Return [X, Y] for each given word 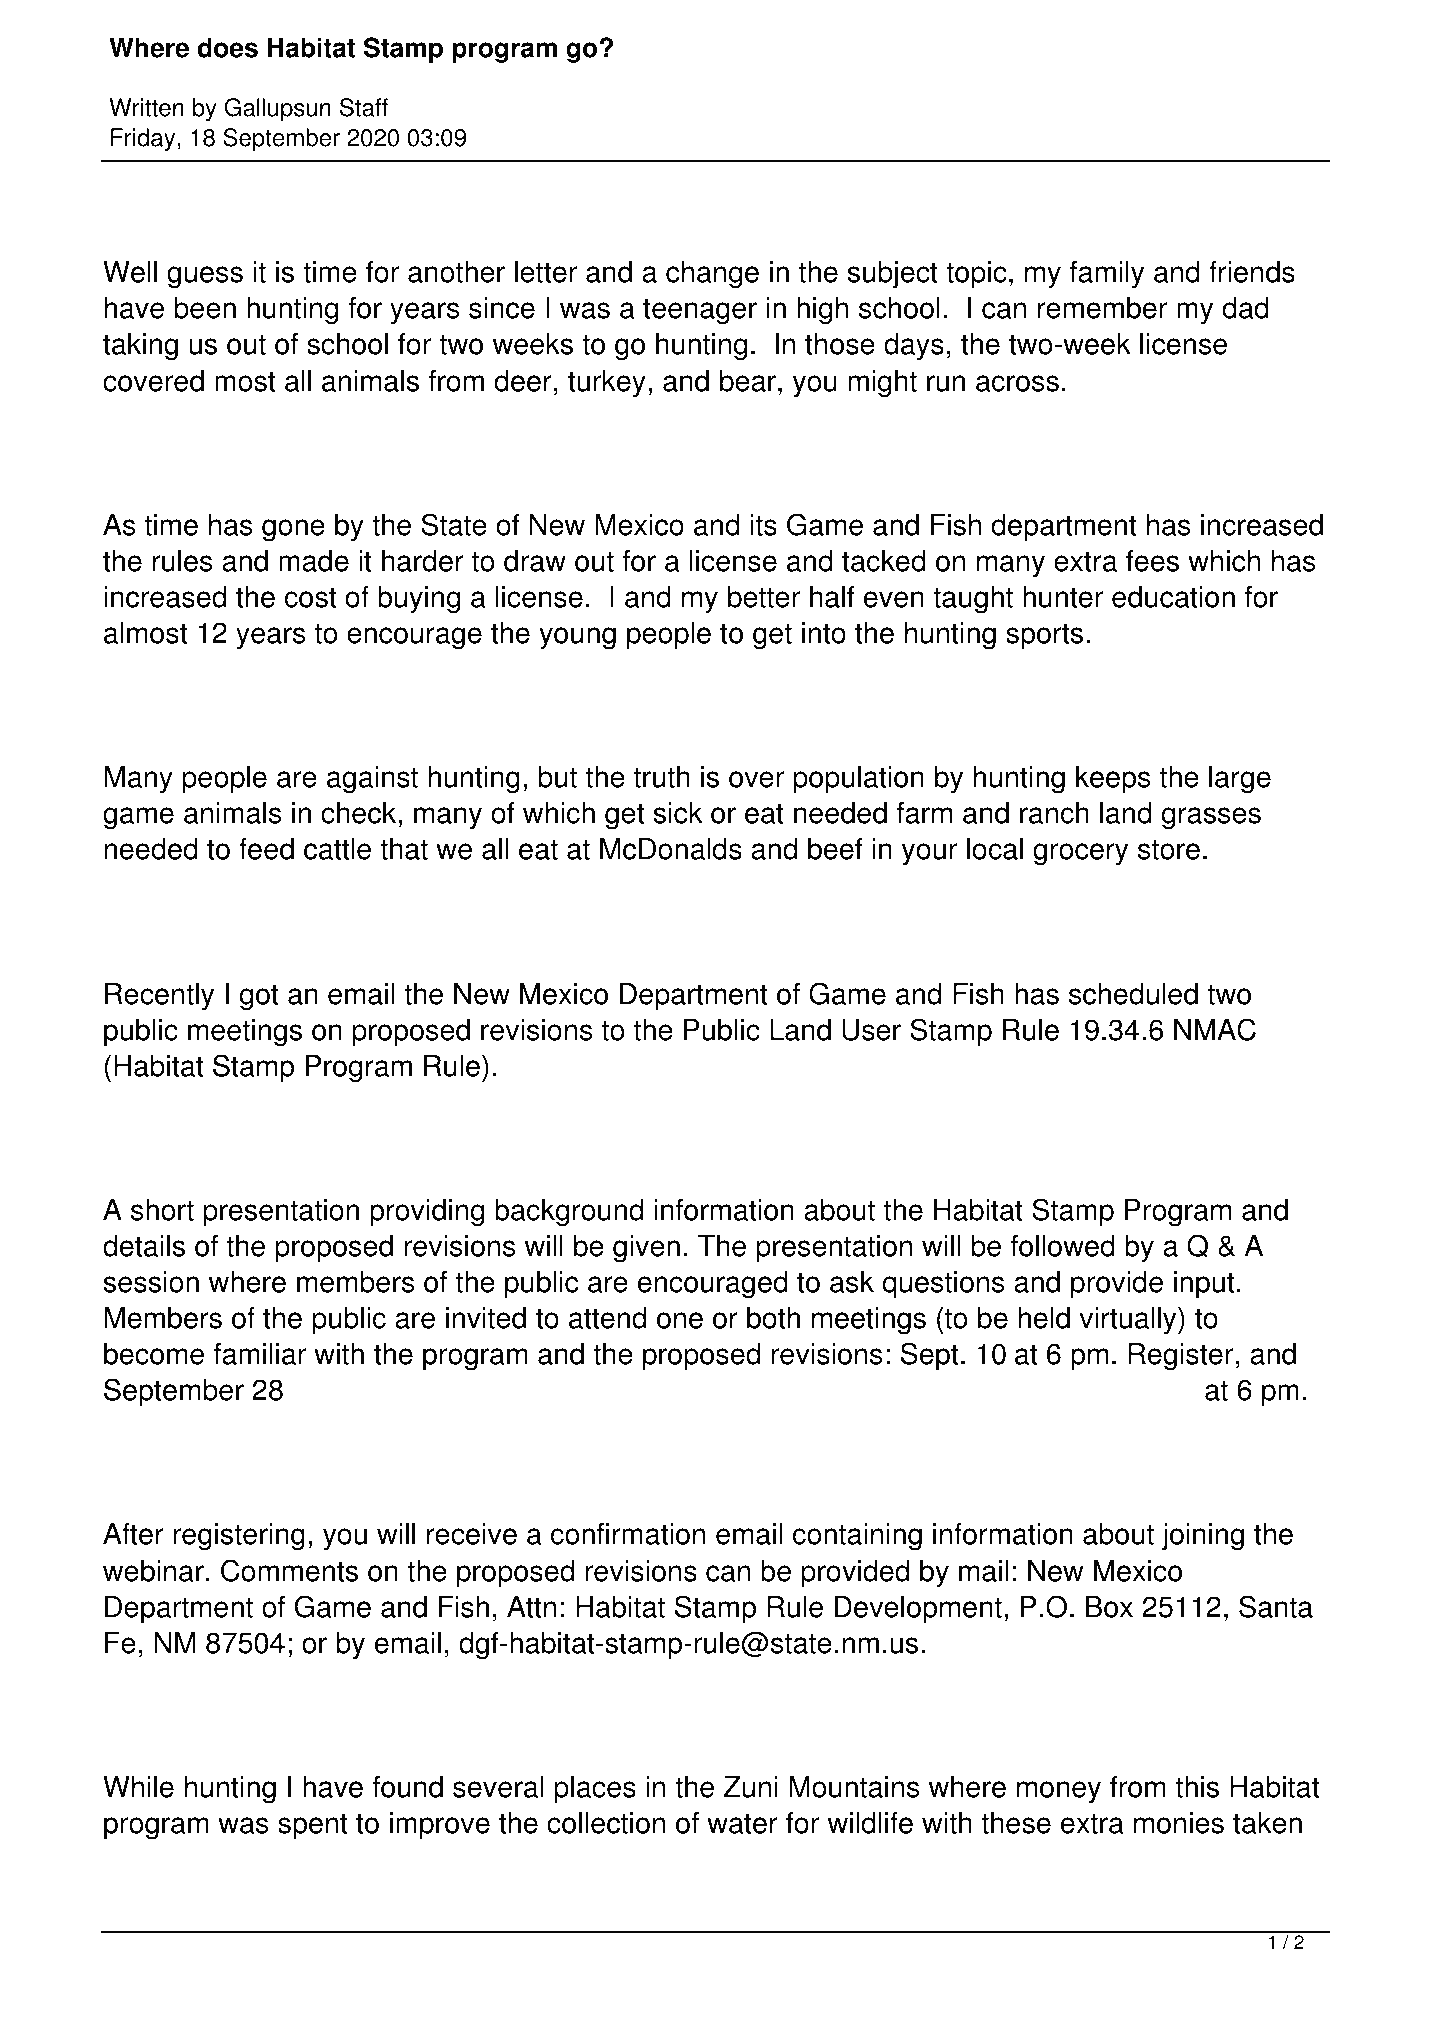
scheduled [1133, 994]
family [1107, 275]
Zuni [751, 1787]
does [227, 47]
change [712, 275]
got [259, 997]
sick [678, 813]
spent [313, 1826]
